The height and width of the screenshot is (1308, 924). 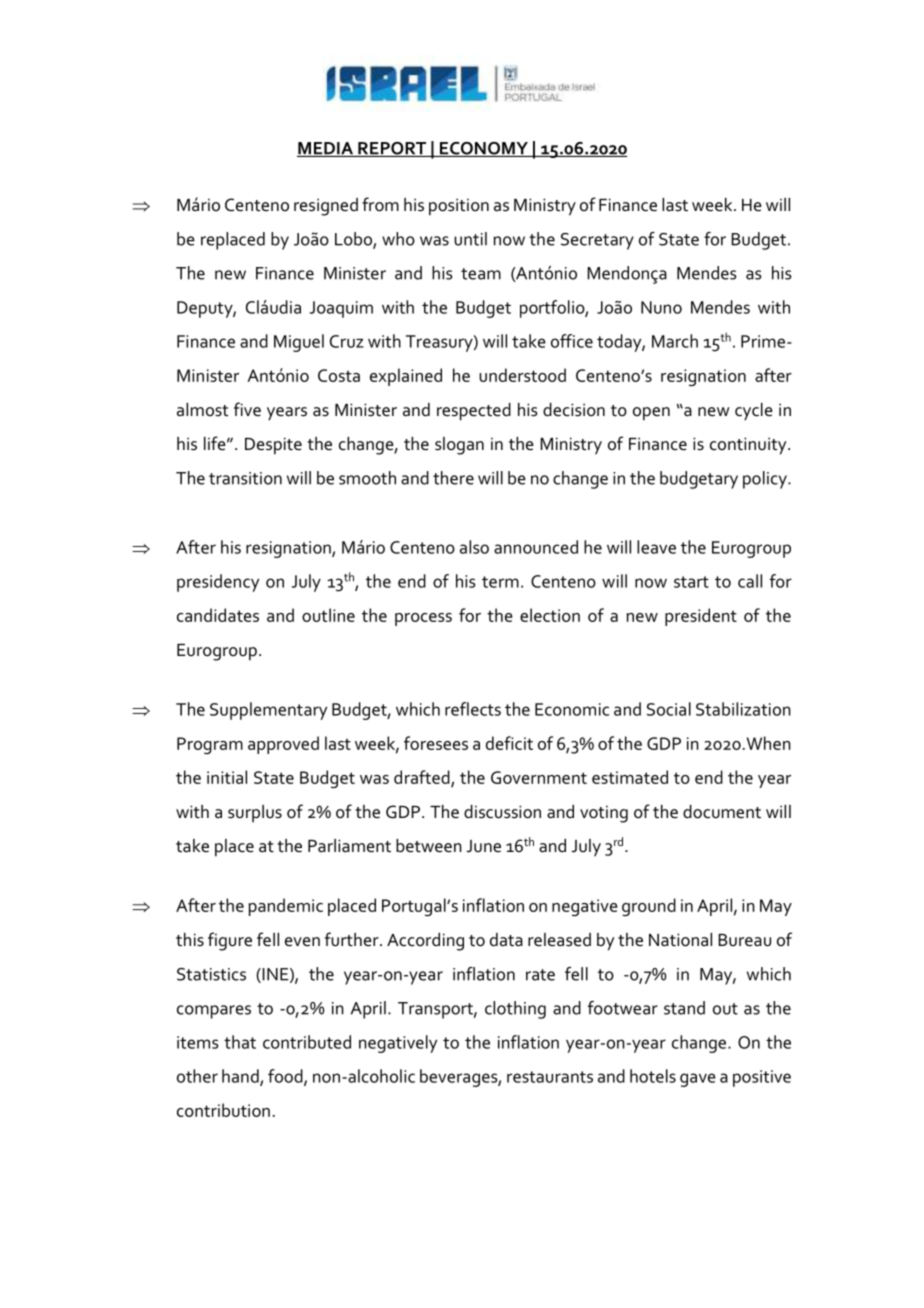 What do you see at coordinates (484, 149) in the screenshot?
I see `ECONOMY` at bounding box center [484, 149].
